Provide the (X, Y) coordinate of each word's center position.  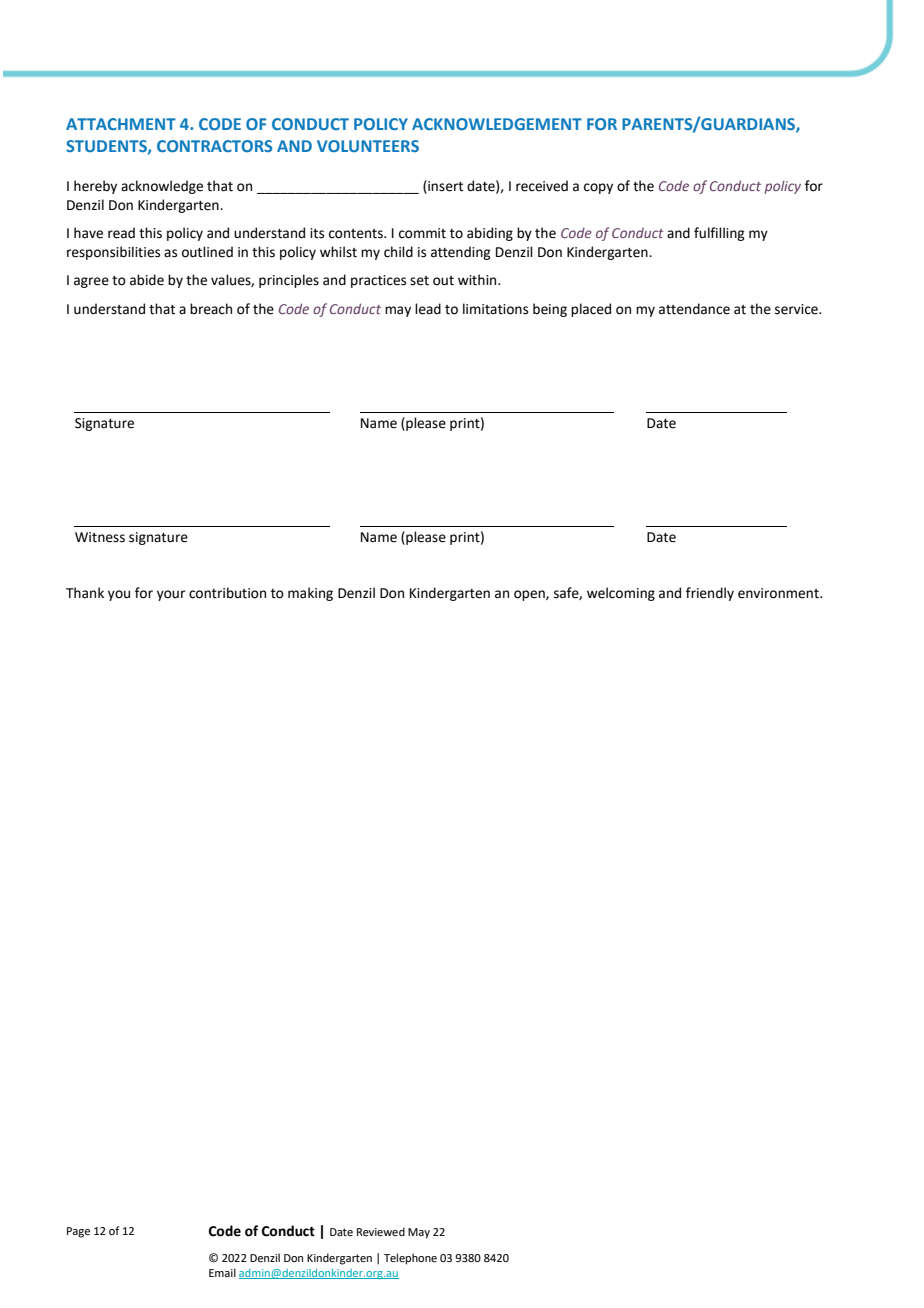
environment (779, 593)
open (530, 595)
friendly (710, 594)
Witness (100, 537)
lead (428, 309)
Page (78, 1232)
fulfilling (719, 234)
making (310, 594)
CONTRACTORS (214, 146)
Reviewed (381, 1231)
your (171, 595)
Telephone (410, 1259)
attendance (694, 309)
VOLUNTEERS (368, 146)
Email (222, 1272)
